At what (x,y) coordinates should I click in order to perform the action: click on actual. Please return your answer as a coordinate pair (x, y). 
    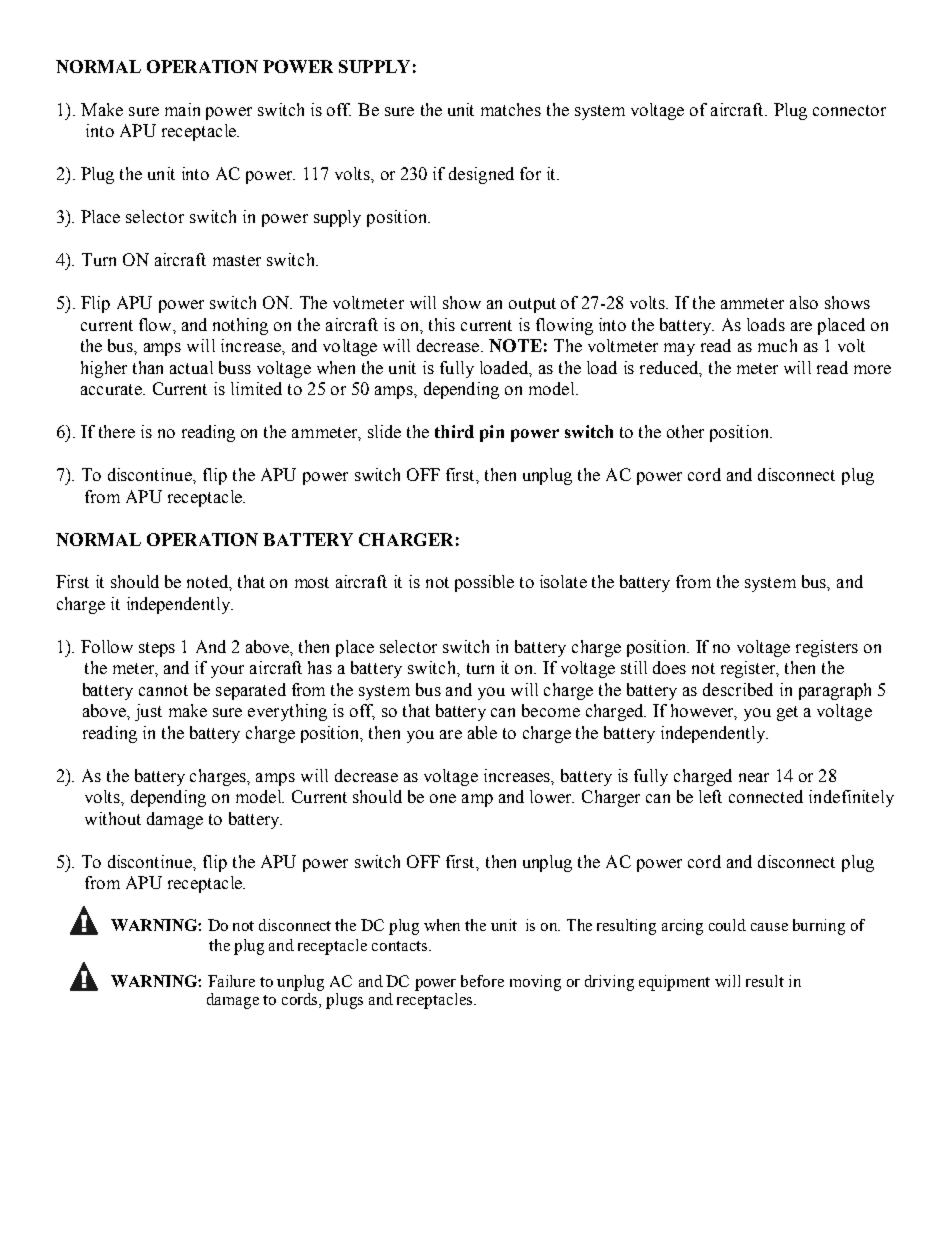
    Looking at the image, I should click on (191, 367).
